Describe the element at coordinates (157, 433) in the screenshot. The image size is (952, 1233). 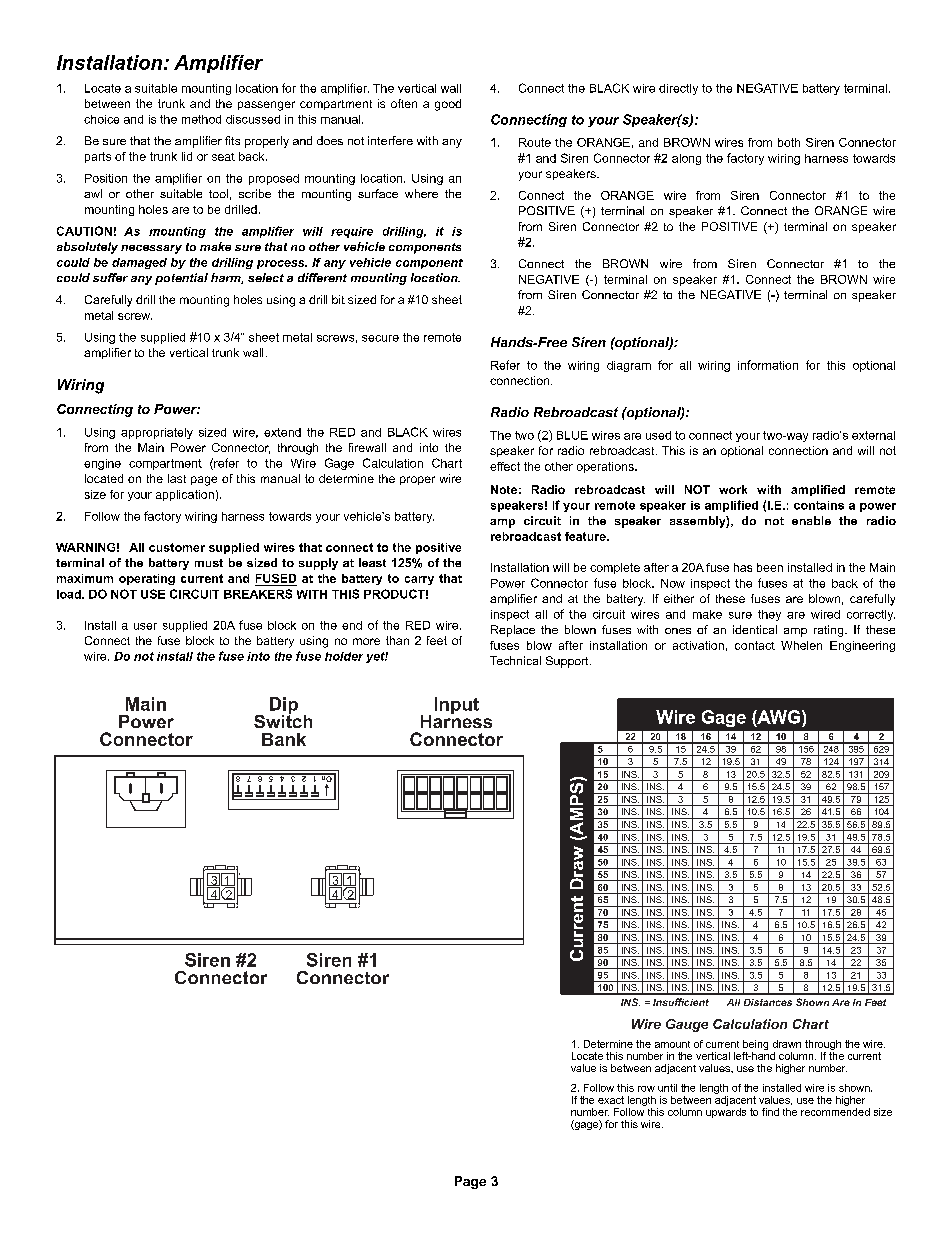
I see `appropriately` at that location.
